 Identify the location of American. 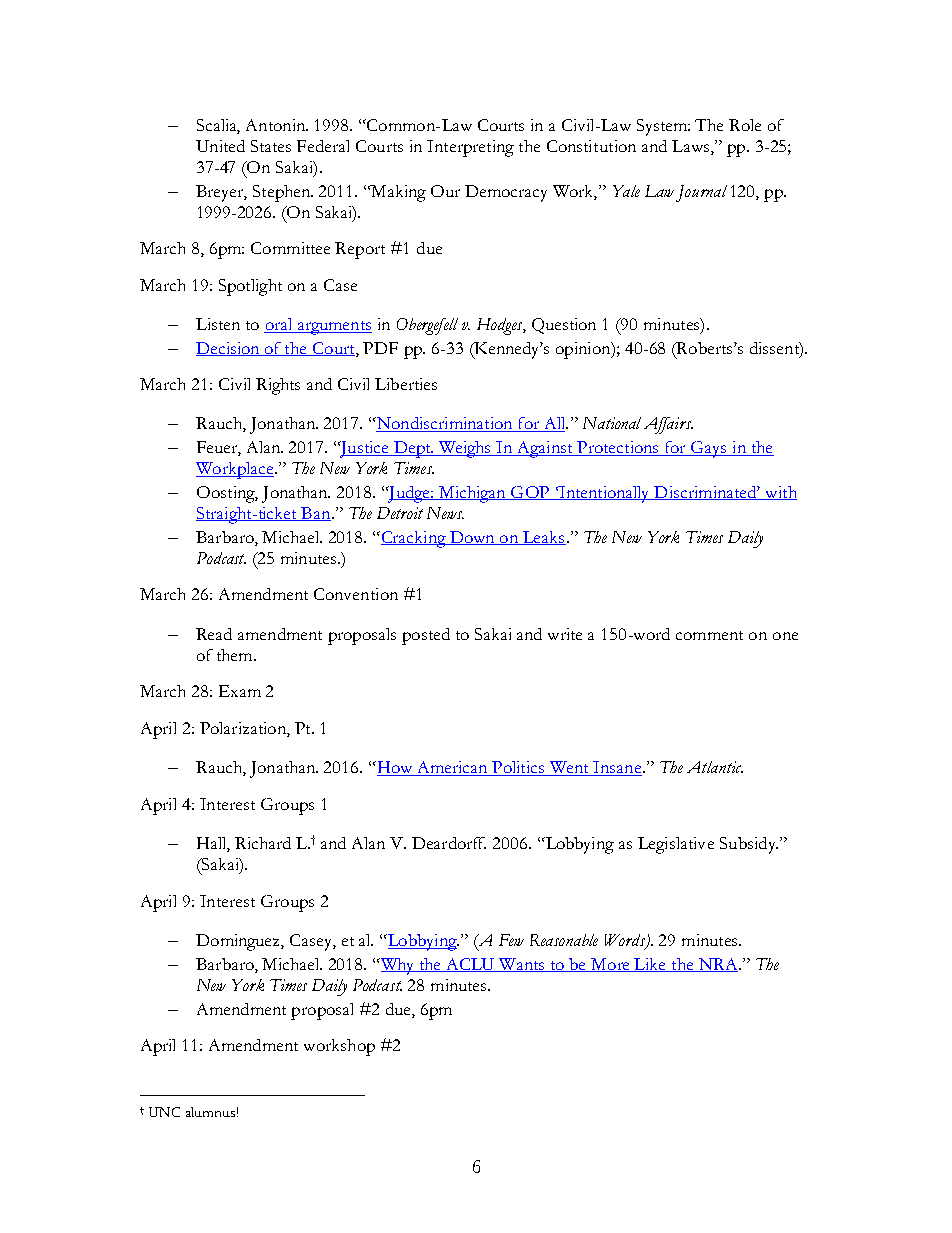
(452, 768).
